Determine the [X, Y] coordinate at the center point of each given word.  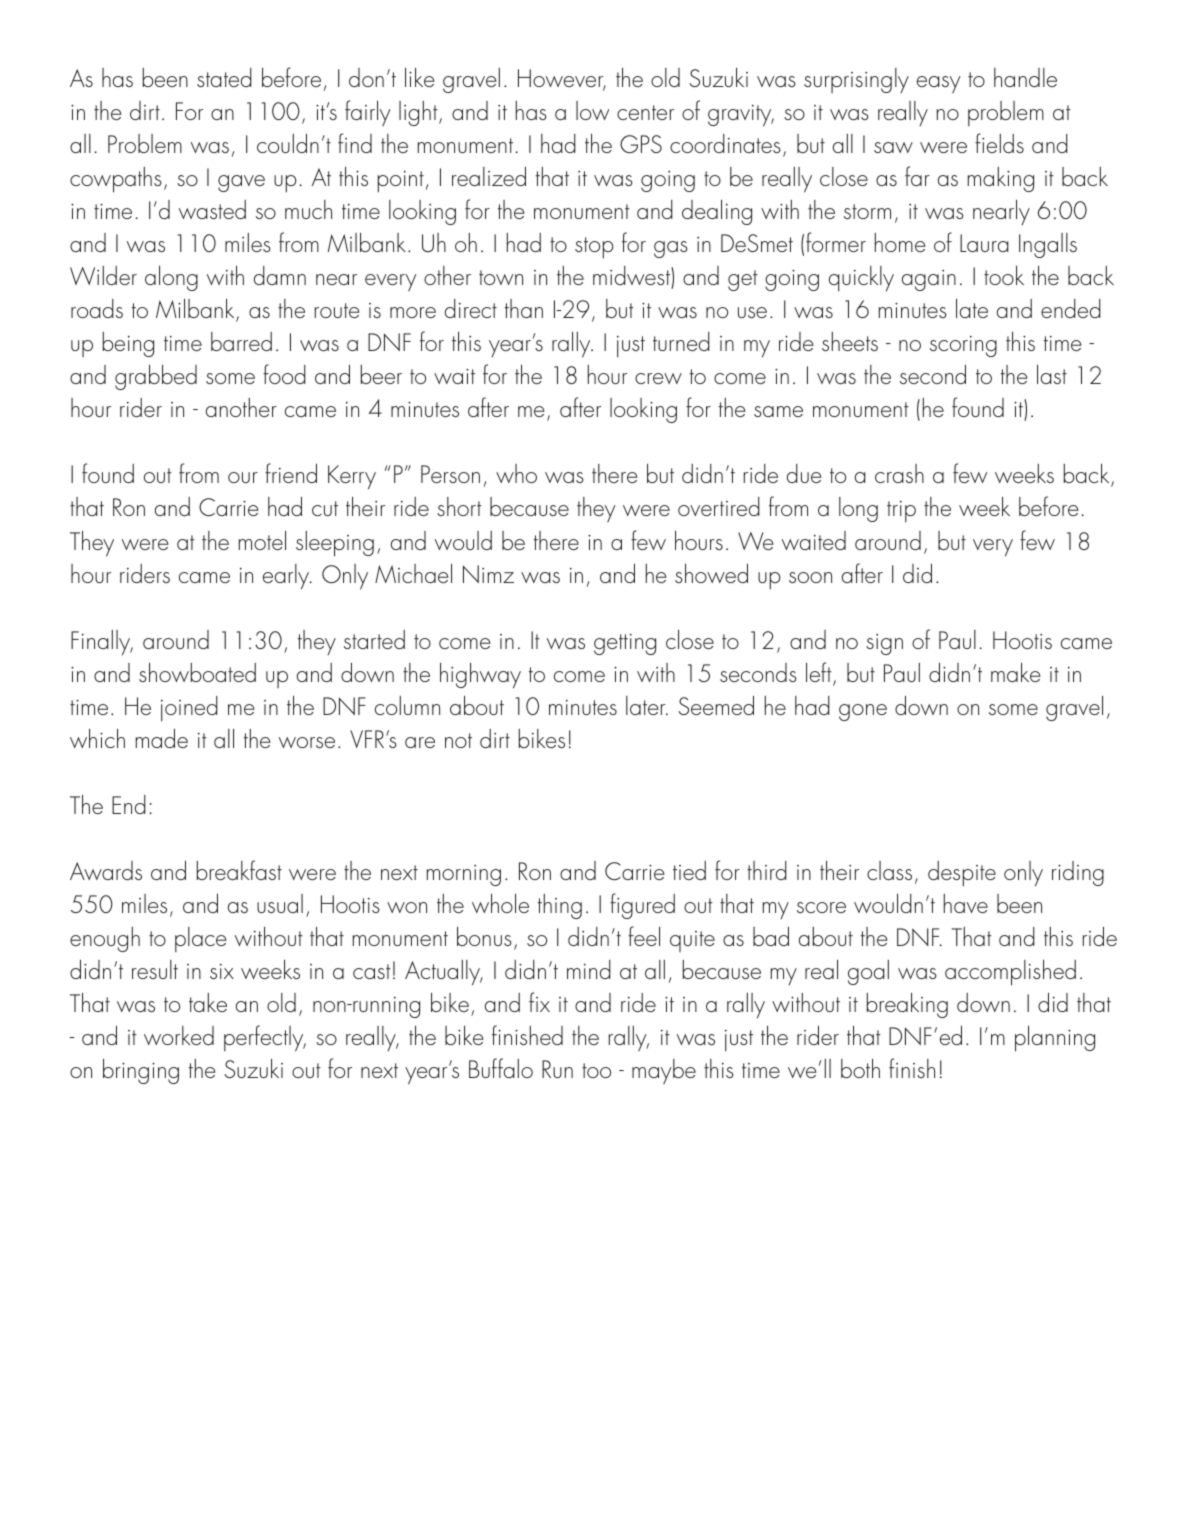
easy [939, 84]
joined [189, 709]
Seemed [716, 705]
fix [539, 1002]
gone [863, 712]
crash [899, 473]
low [592, 110]
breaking [907, 1005]
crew [658, 378]
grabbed [156, 377]
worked [179, 1035]
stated [224, 77]
